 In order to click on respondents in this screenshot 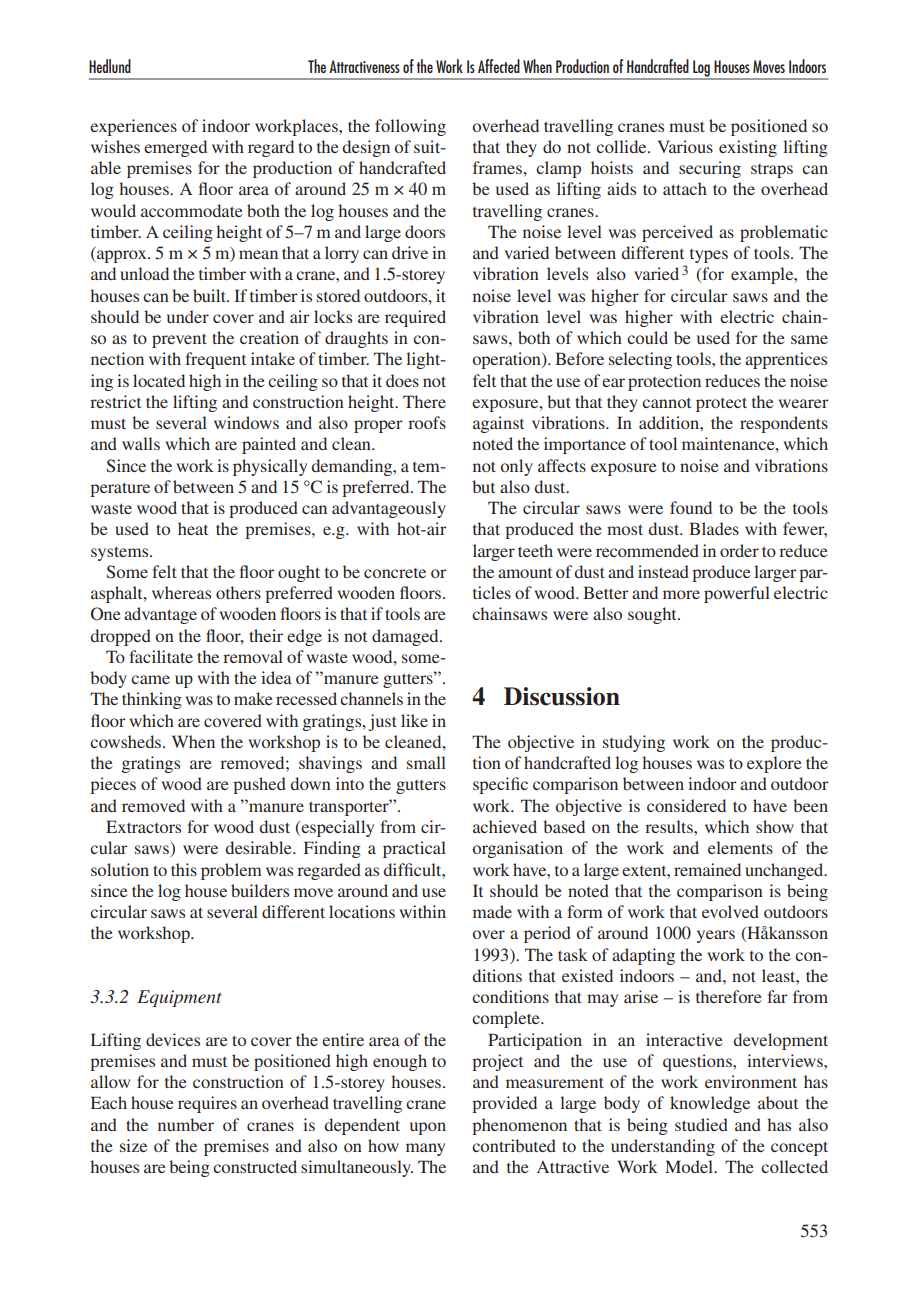, I will do `click(784, 424)`.
